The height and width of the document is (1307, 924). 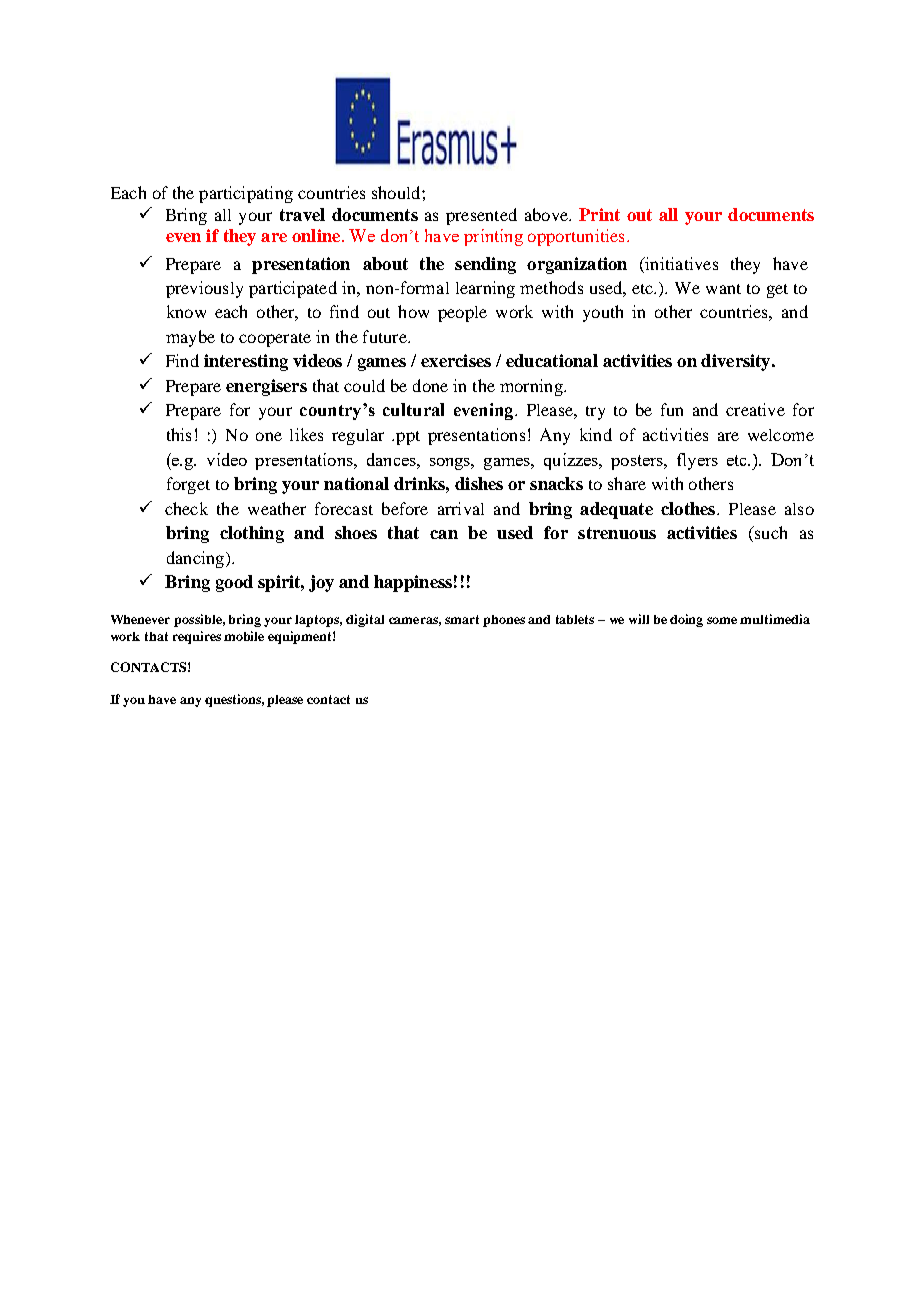 I want to click on mobile, so click(x=244, y=636).
